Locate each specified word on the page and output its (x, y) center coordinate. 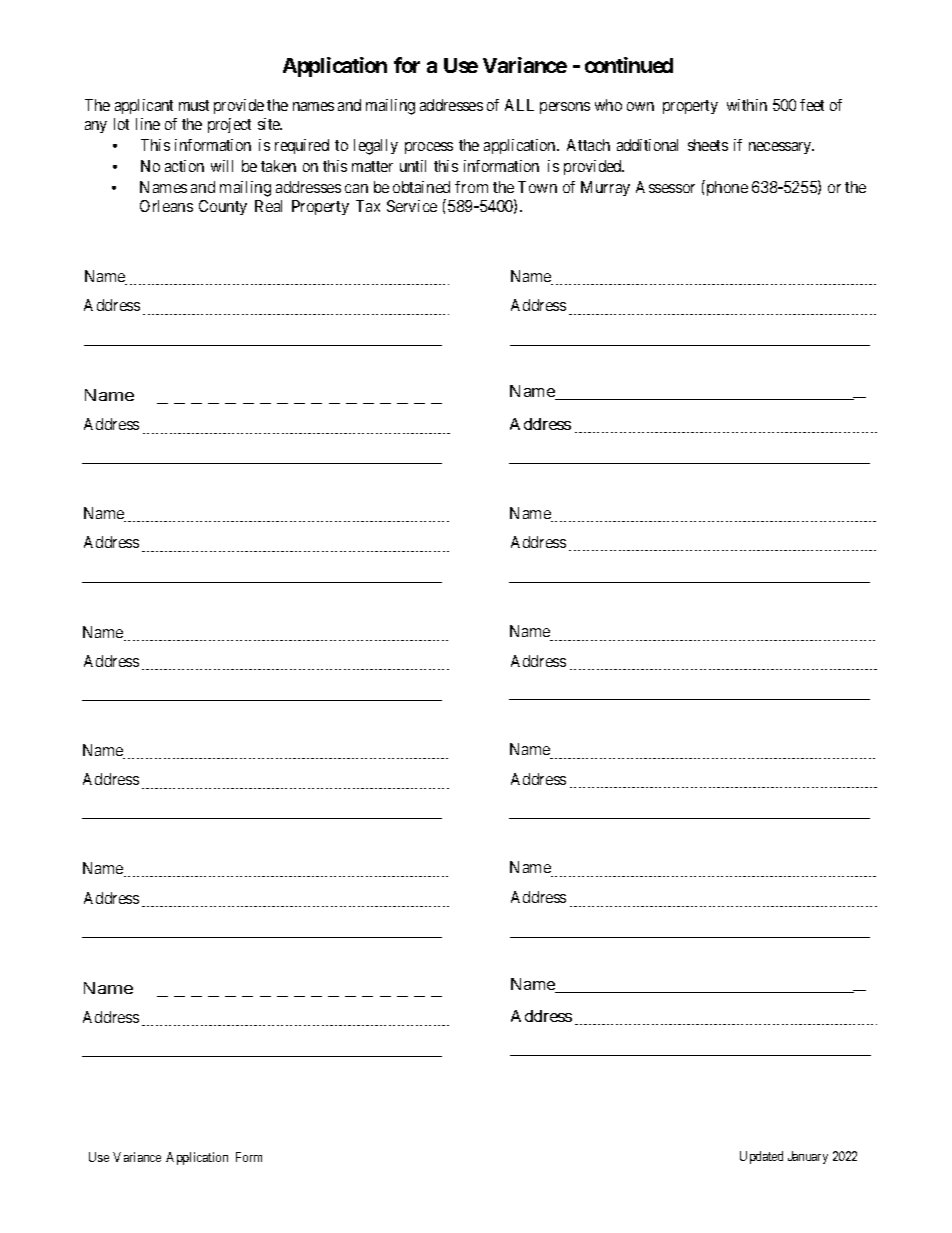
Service (412, 206)
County (223, 207)
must (194, 105)
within (747, 105)
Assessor (665, 187)
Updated (761, 1157)
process (429, 148)
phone (726, 188)
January (808, 1157)
